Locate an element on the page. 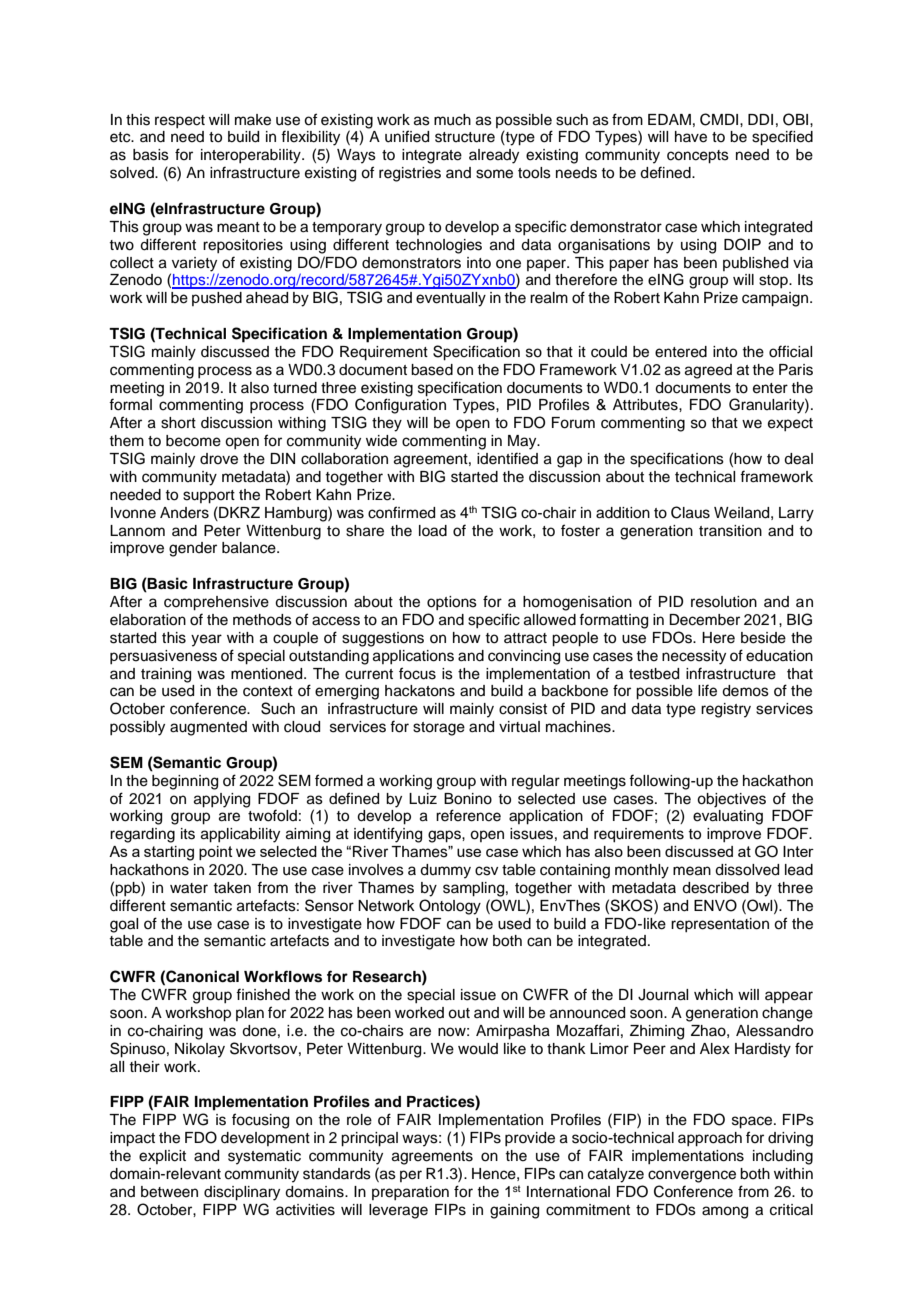 The image size is (924, 1308). year is located at coordinates (206, 640).
